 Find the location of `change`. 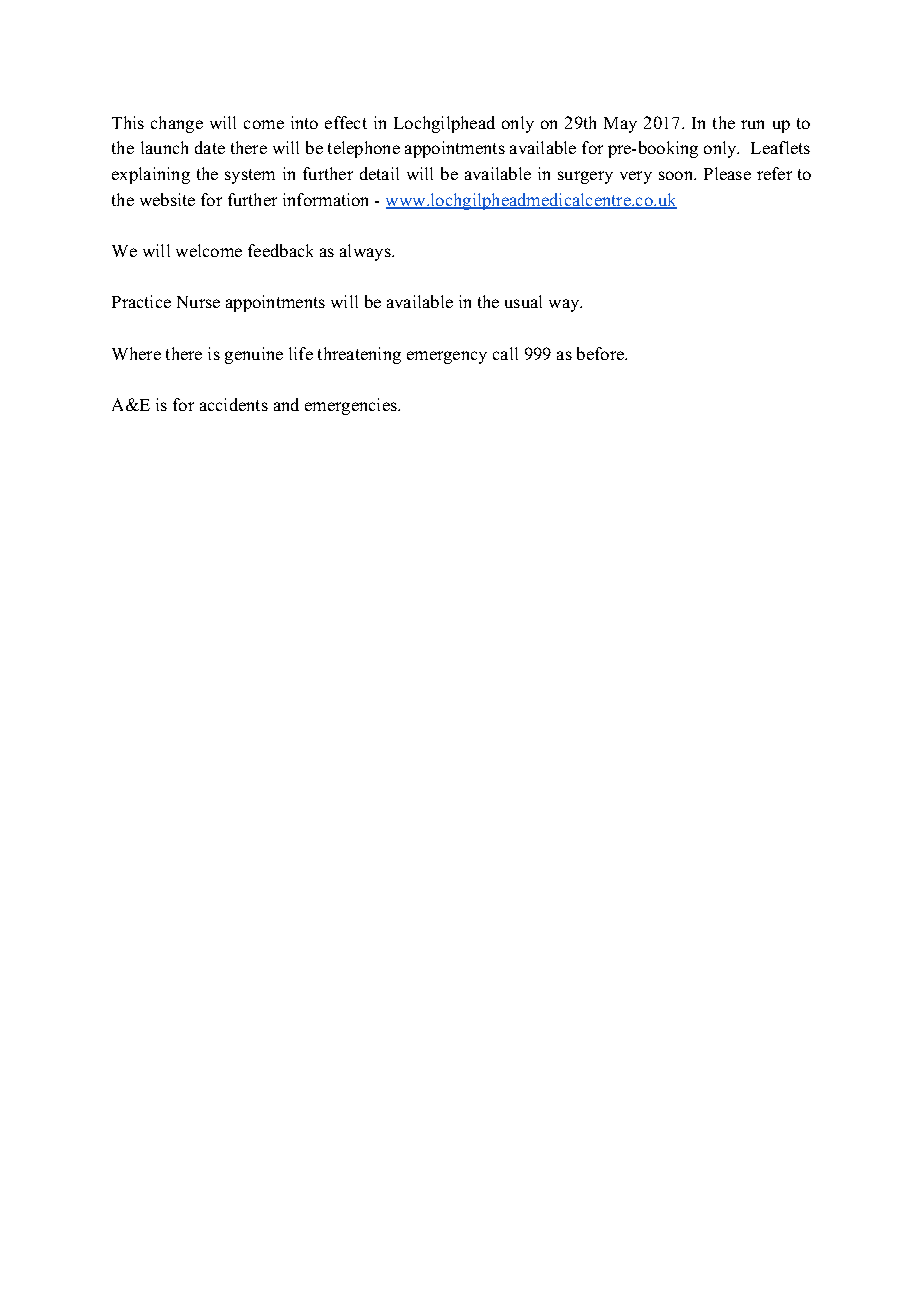

change is located at coordinates (177, 124).
